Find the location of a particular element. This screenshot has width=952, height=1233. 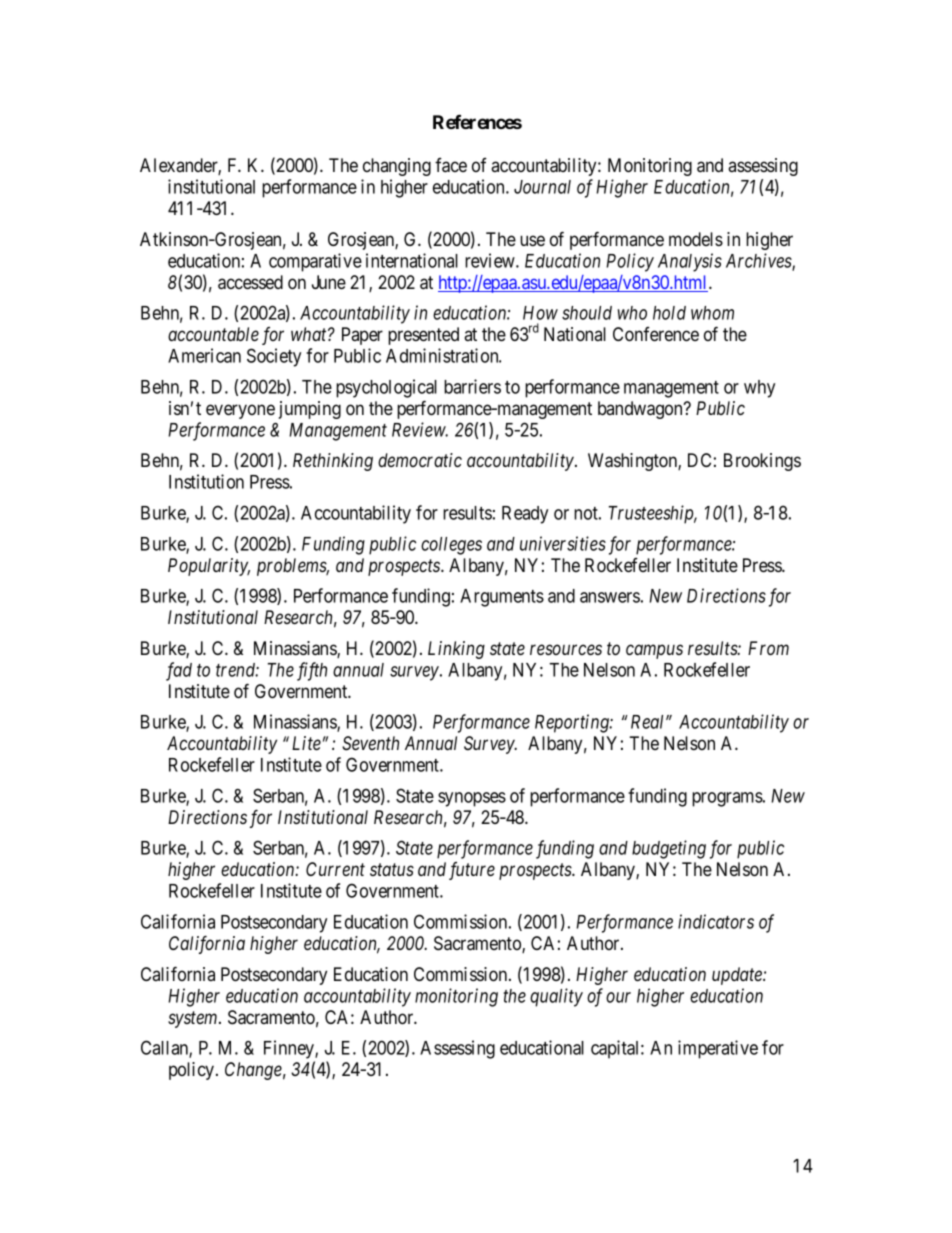

face is located at coordinates (451, 165).
